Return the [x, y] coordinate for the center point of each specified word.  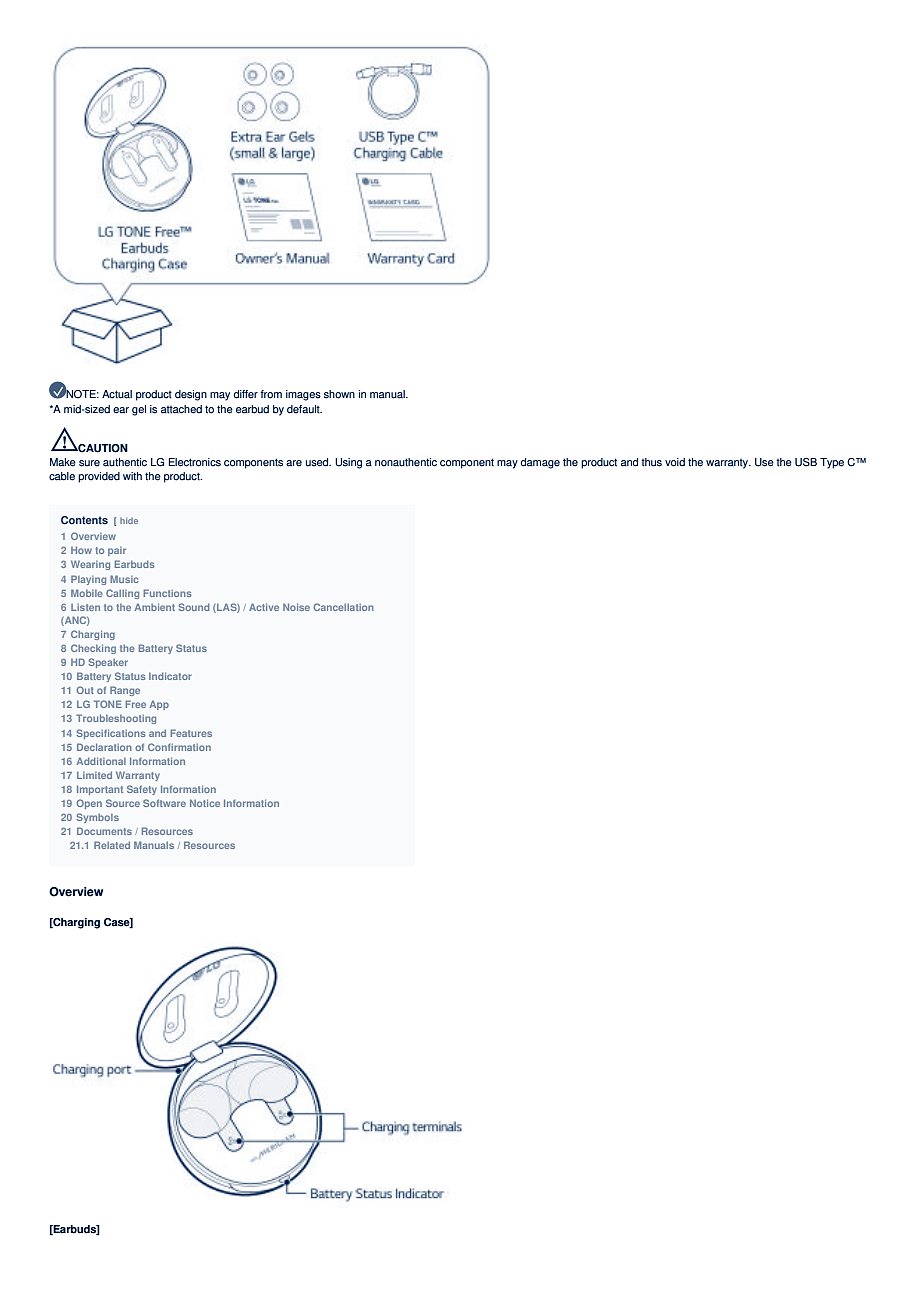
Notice [205, 803]
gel [139, 410]
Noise [296, 607]
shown [339, 394]
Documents [104, 831]
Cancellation [344, 607]
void [675, 462]
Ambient [154, 607]
